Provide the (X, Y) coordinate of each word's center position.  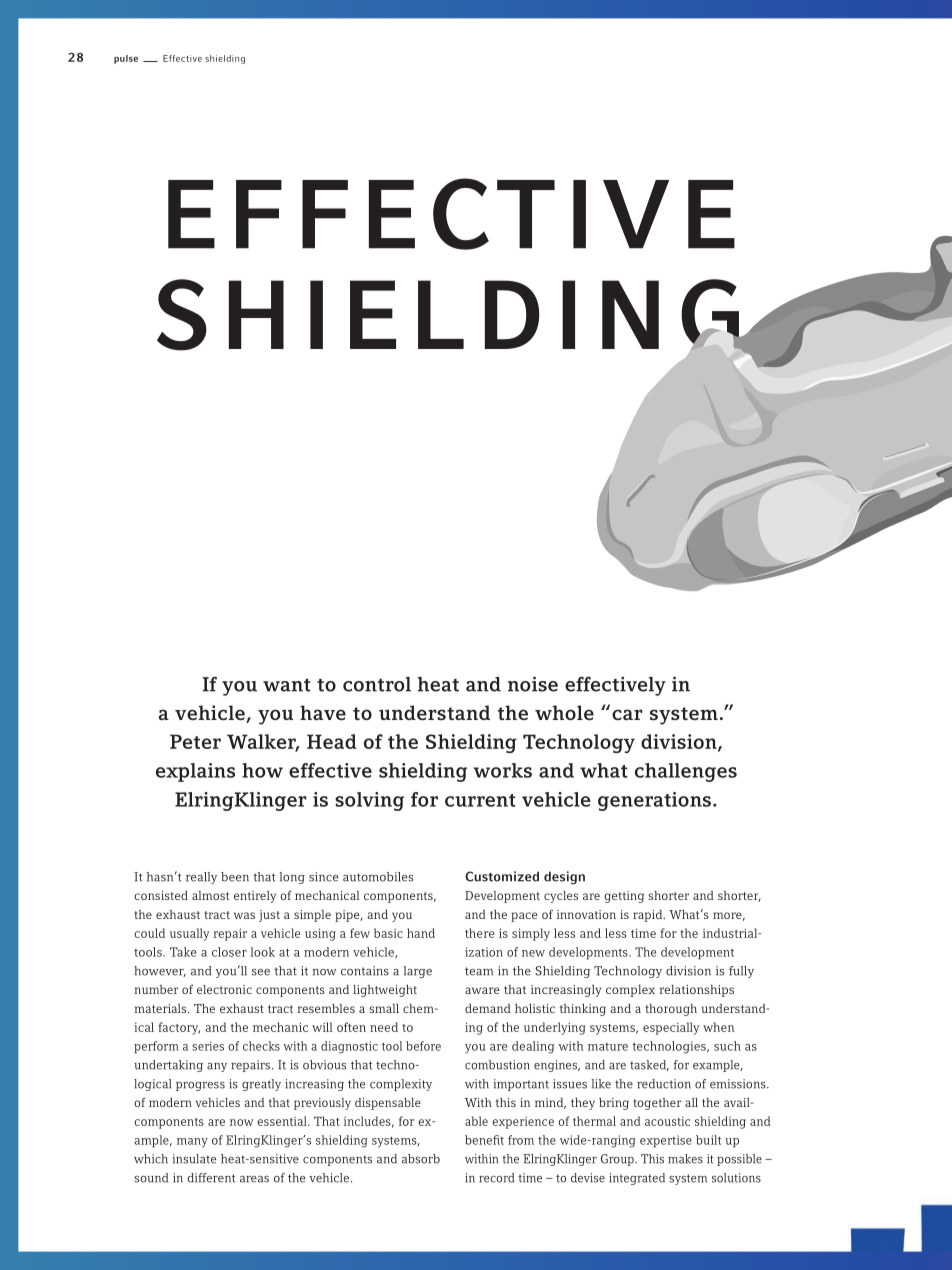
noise (533, 684)
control (377, 684)
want (287, 685)
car (627, 714)
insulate (194, 1159)
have (323, 712)
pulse (126, 59)
